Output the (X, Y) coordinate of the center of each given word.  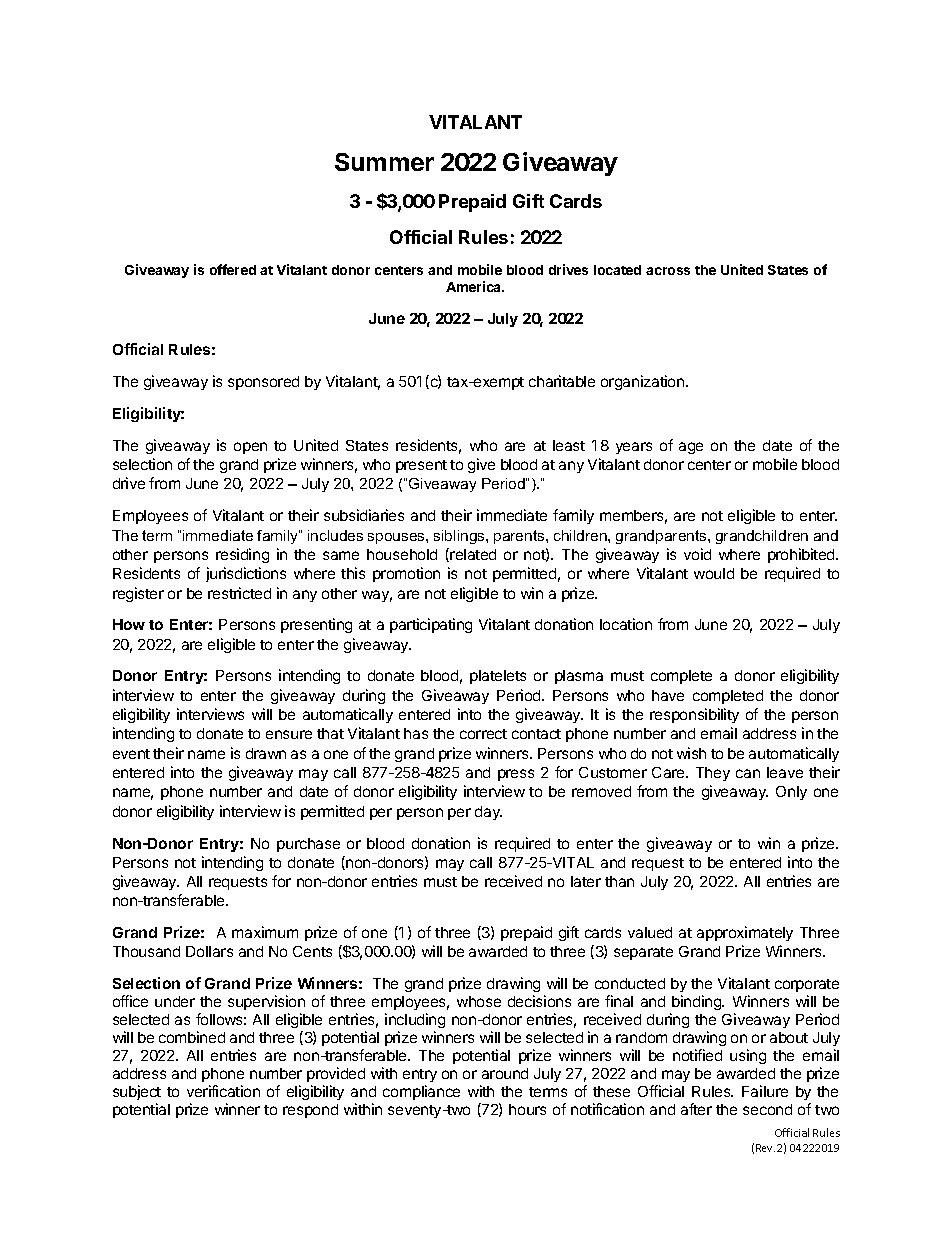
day (488, 813)
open (250, 448)
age (691, 448)
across (668, 271)
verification (223, 1091)
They (713, 774)
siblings (460, 537)
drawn (266, 753)
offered (233, 269)
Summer (384, 162)
